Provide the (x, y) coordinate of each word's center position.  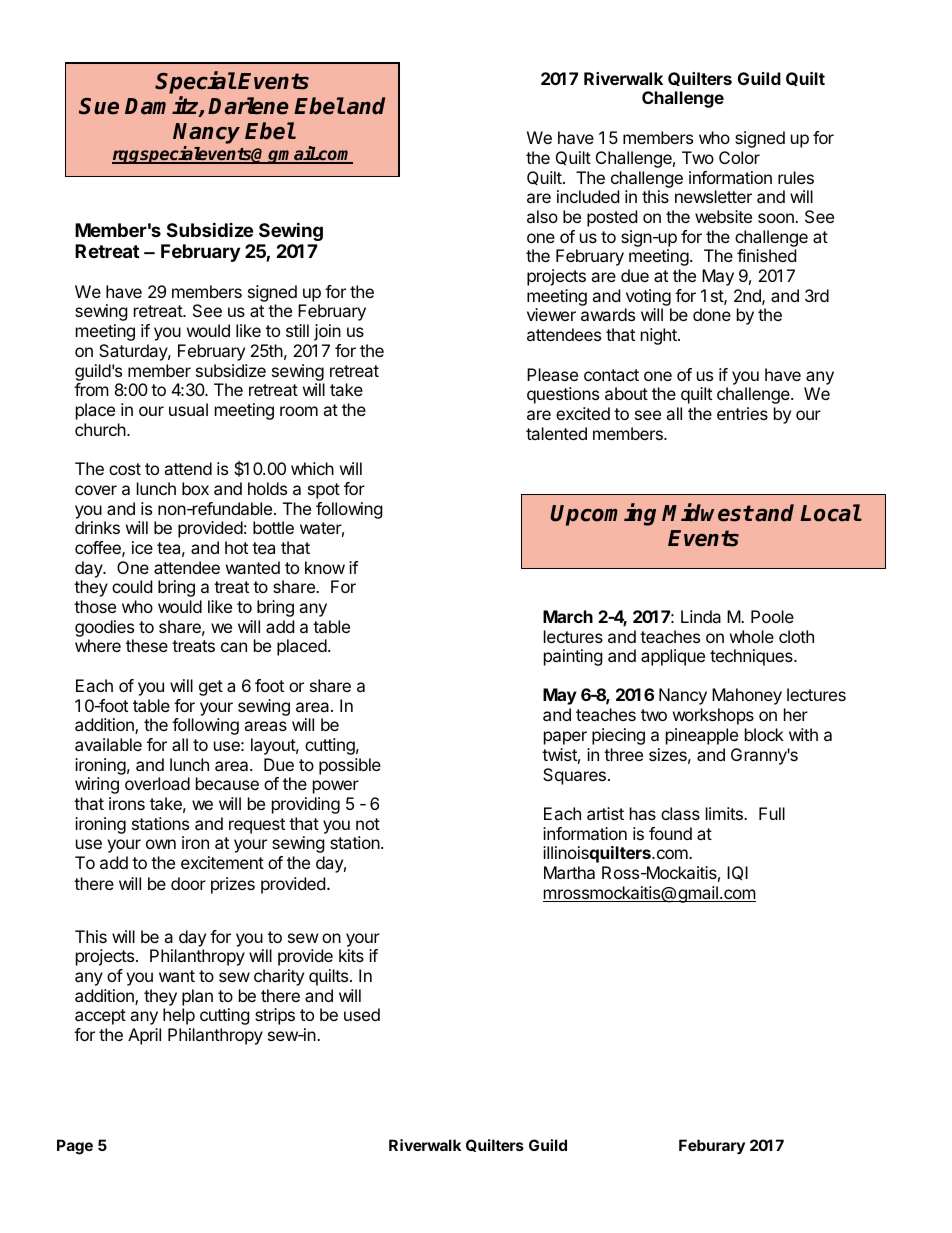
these (147, 645)
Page (75, 1147)
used (362, 1014)
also (542, 216)
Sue (99, 106)
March (568, 616)
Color (739, 157)
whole (752, 636)
